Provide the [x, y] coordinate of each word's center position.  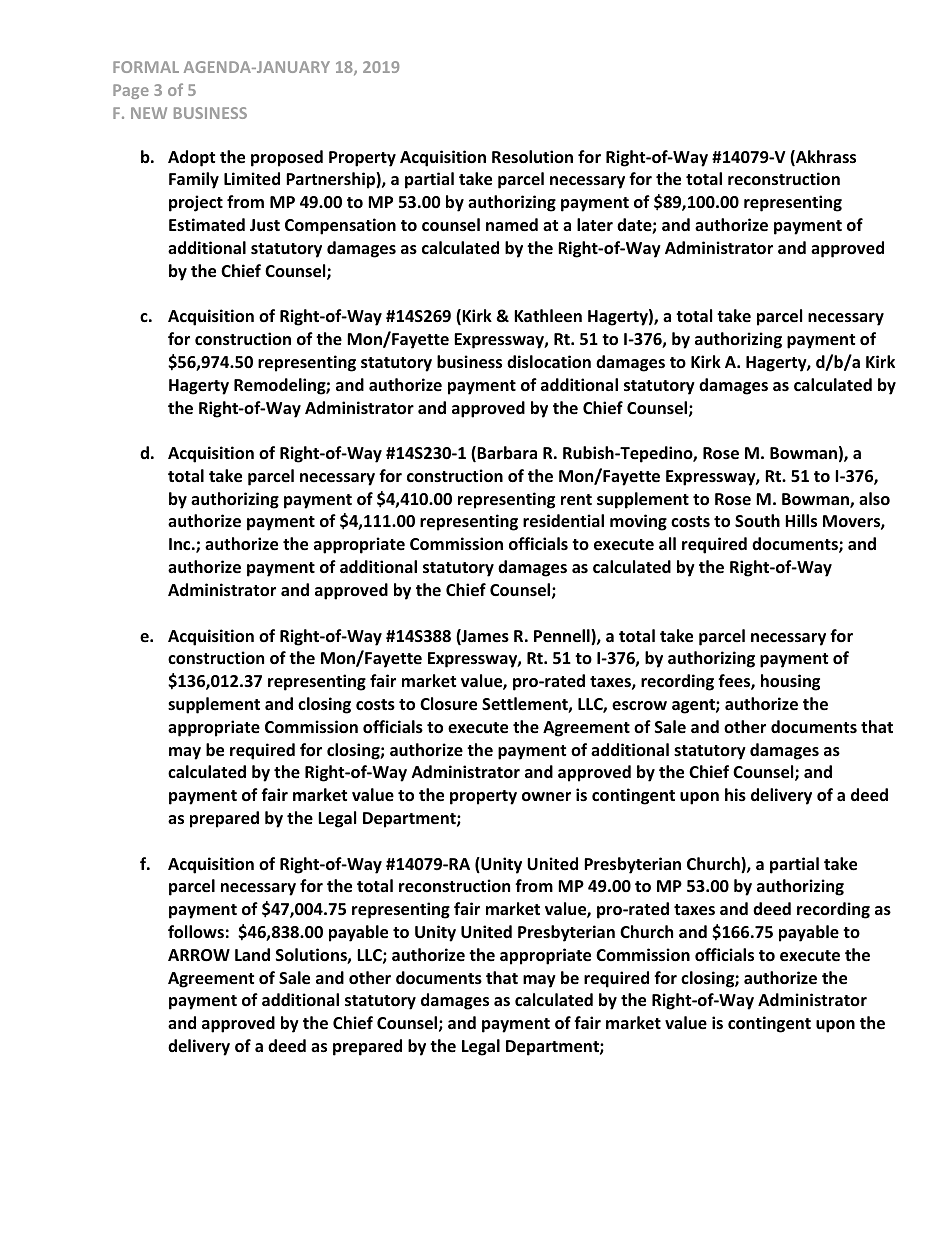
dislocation [549, 362]
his [735, 795]
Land [252, 954]
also [874, 499]
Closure [448, 704]
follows [196, 932]
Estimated [207, 225]
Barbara [507, 452]
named [512, 225]
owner [546, 797]
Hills [801, 521]
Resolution [532, 157]
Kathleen [548, 316]
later [595, 225]
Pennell [563, 637]
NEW [149, 113]
